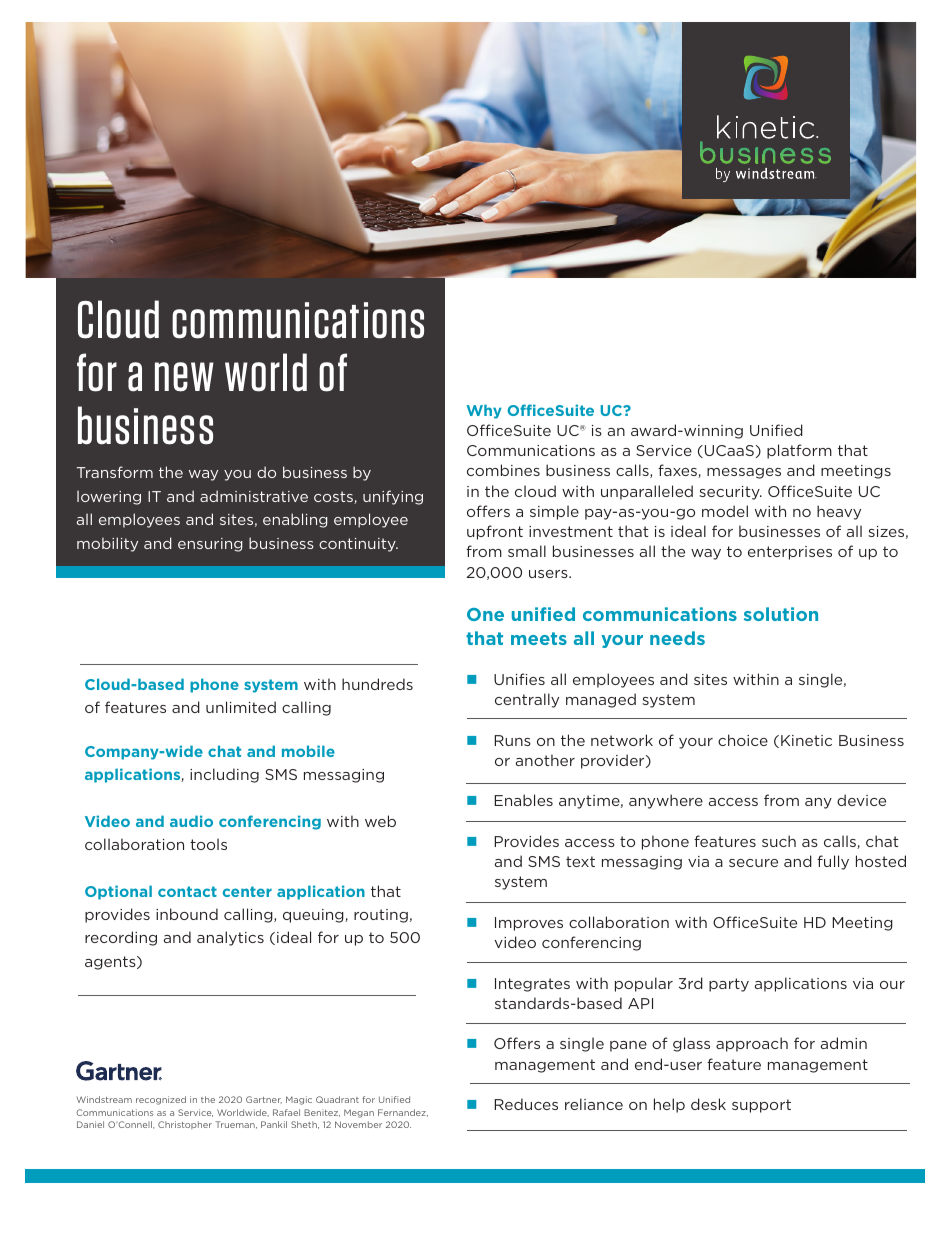 Image resolution: width=952 pixels, height=1233 pixels. I want to click on Why, so click(484, 411).
